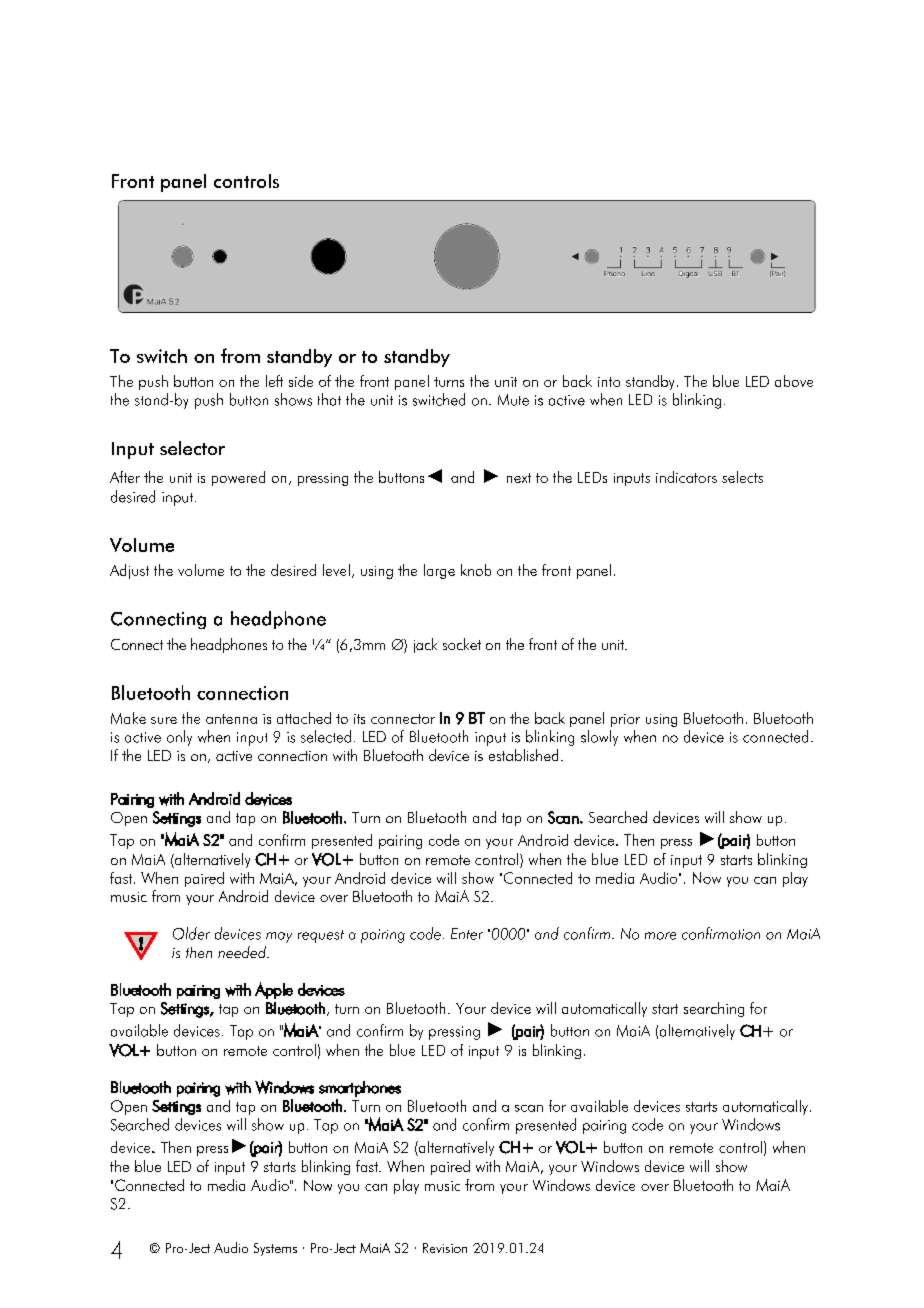 Image resolution: width=924 pixels, height=1308 pixels. I want to click on prior, so click(625, 720).
